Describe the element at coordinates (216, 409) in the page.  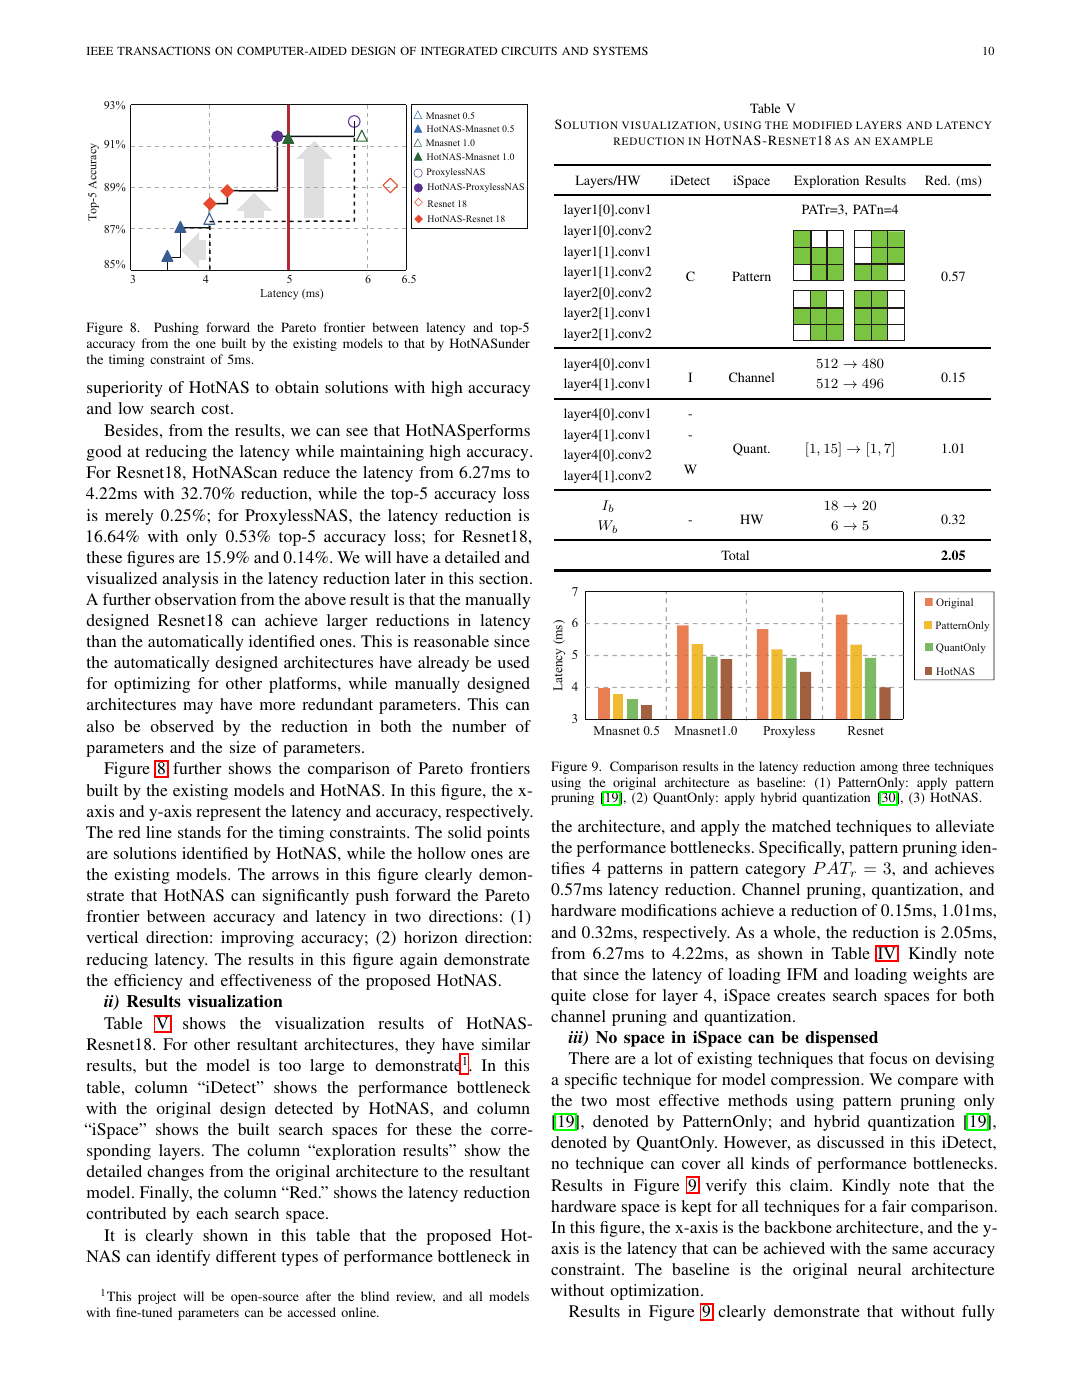
I see `cost` at that location.
